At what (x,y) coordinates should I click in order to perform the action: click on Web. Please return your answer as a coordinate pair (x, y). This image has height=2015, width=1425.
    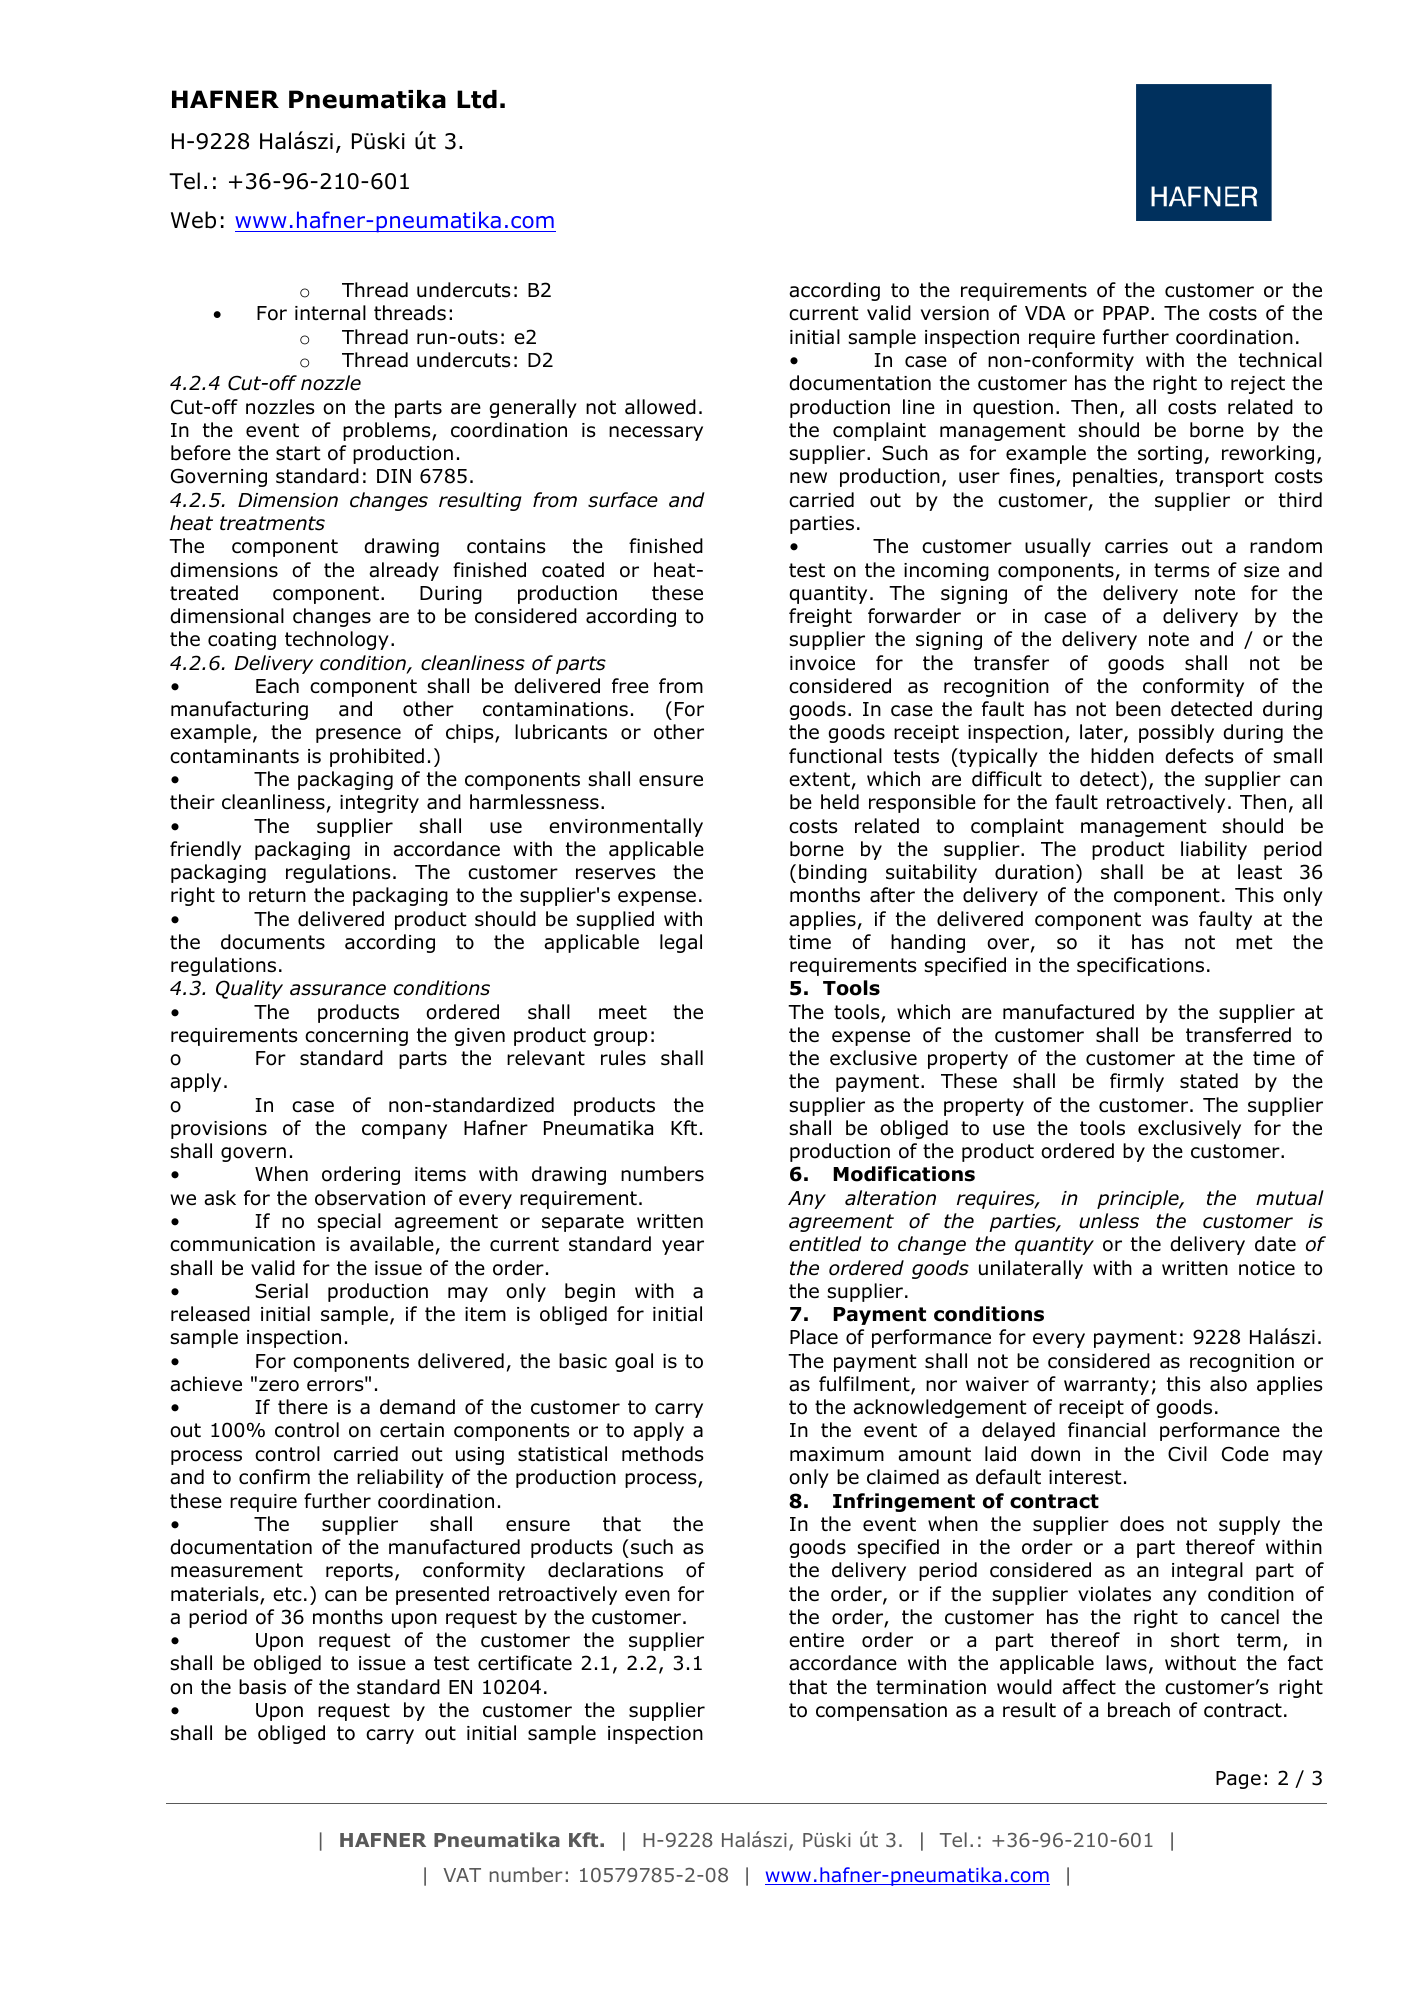
    Looking at the image, I should click on (193, 220).
